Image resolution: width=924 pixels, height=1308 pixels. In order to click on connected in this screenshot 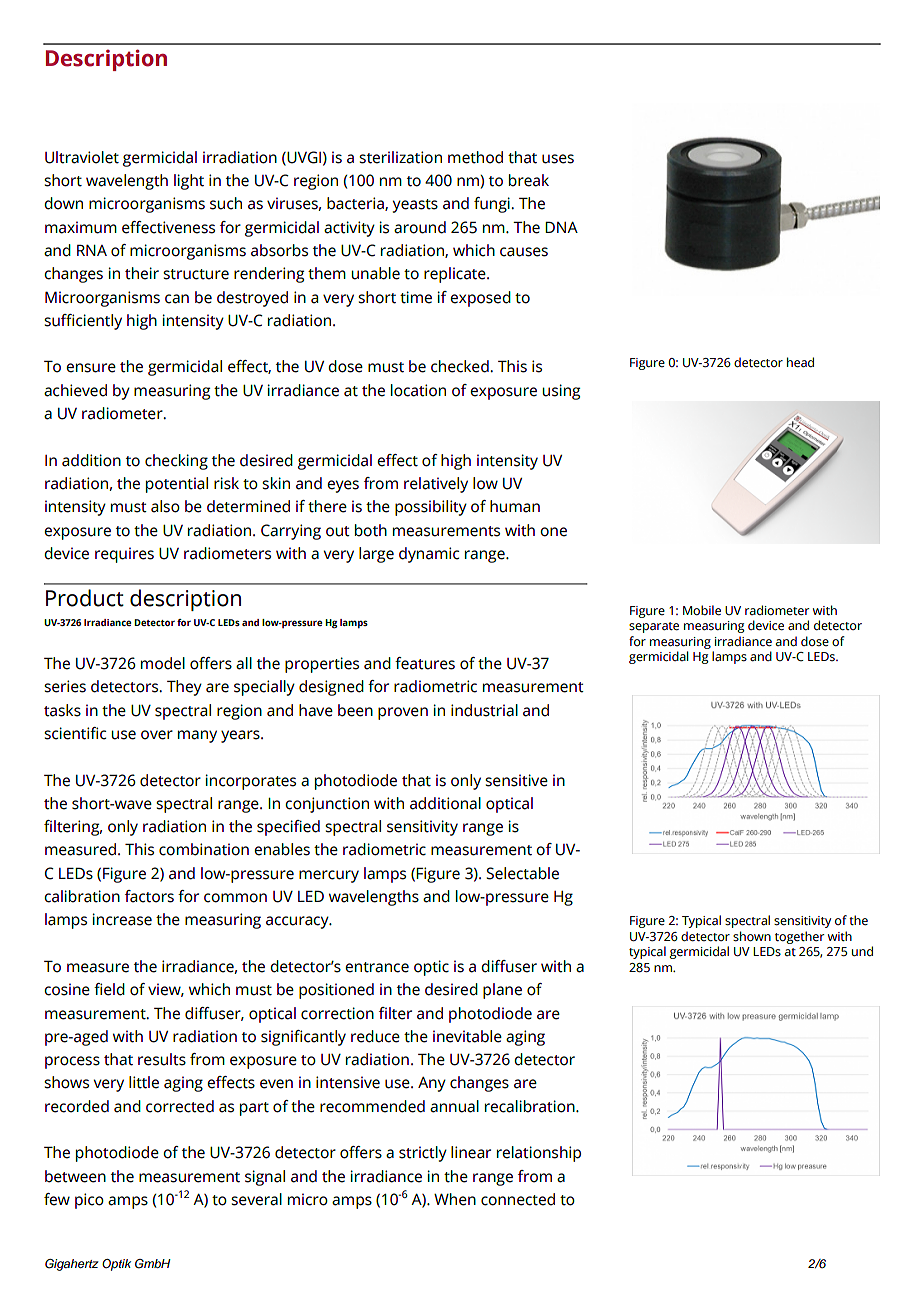, I will do `click(518, 1199)`.
